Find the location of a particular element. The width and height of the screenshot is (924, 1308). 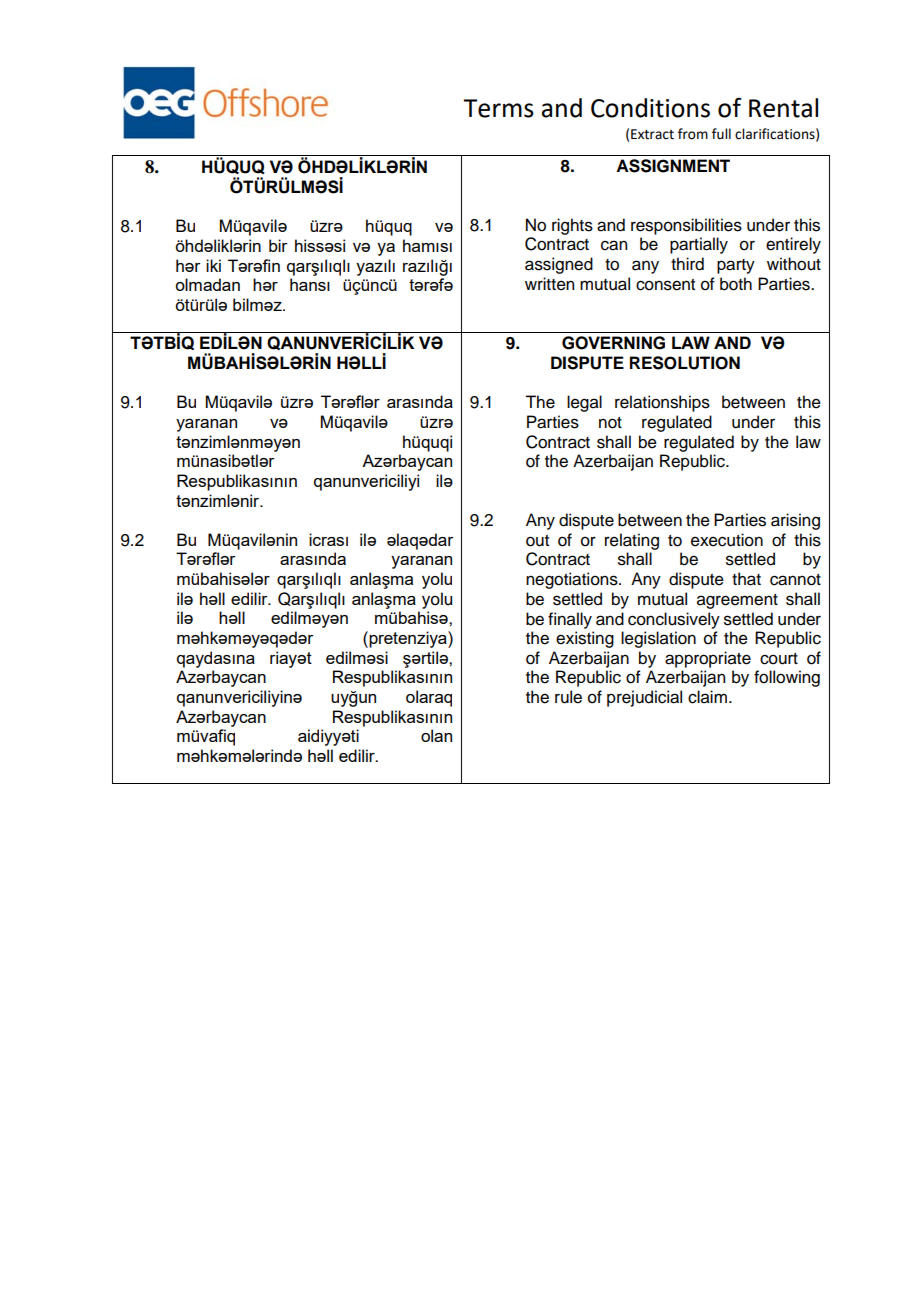

relationships is located at coordinates (662, 403).
